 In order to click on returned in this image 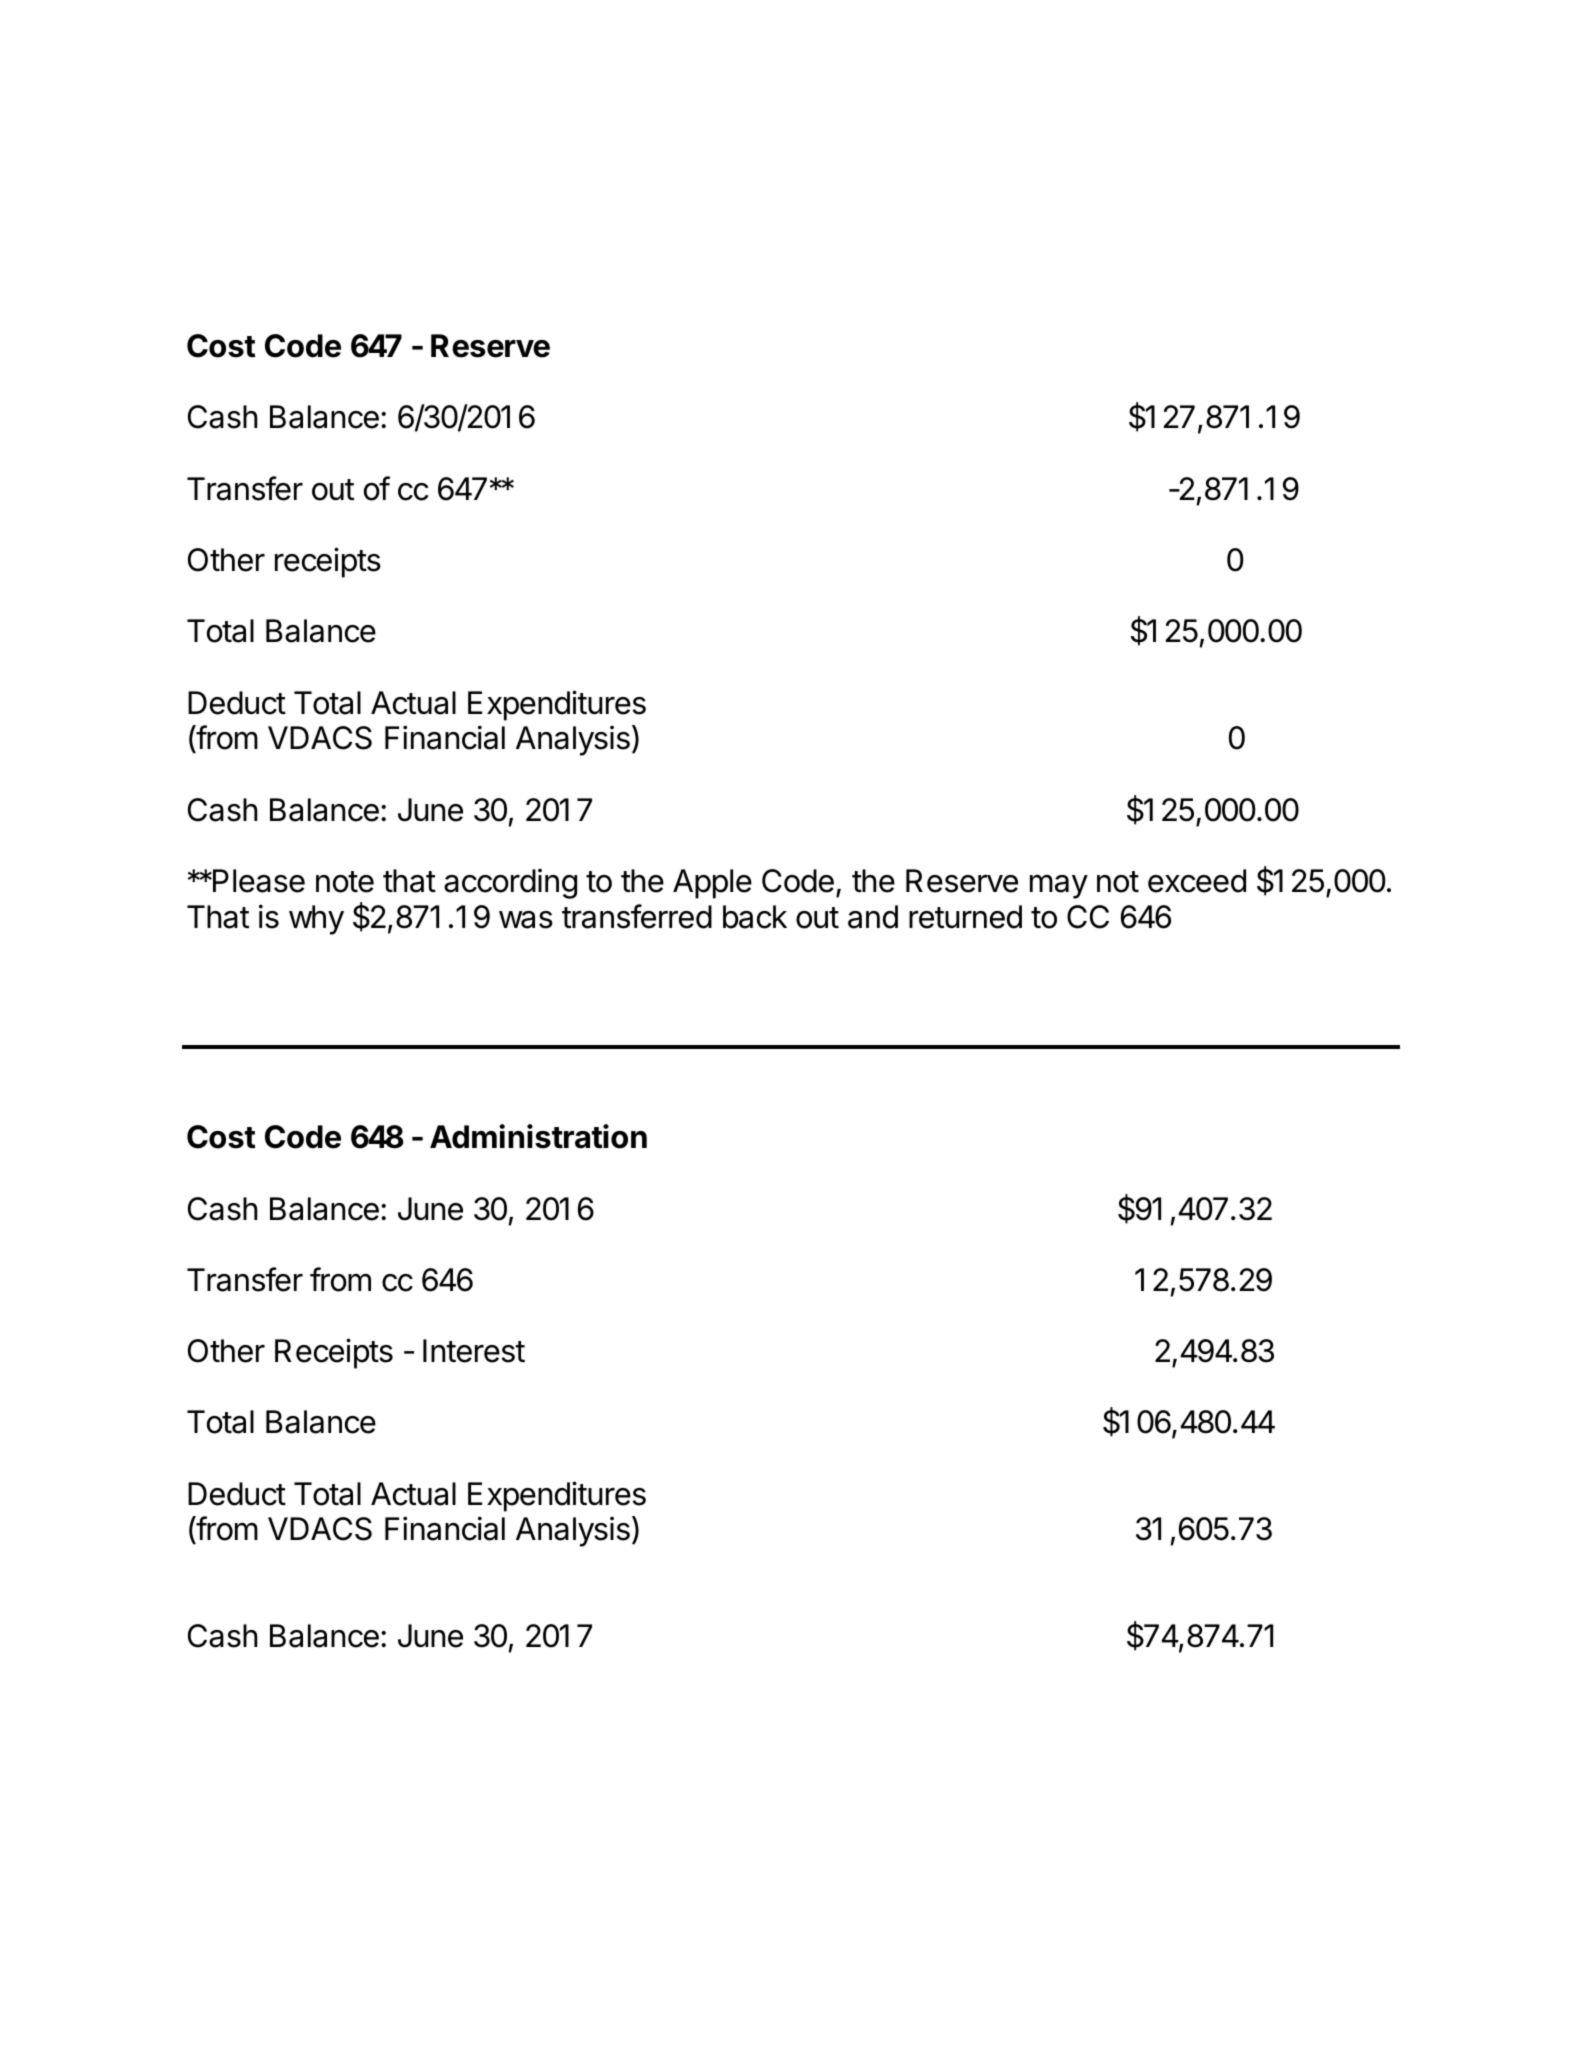, I will do `click(965, 917)`.
